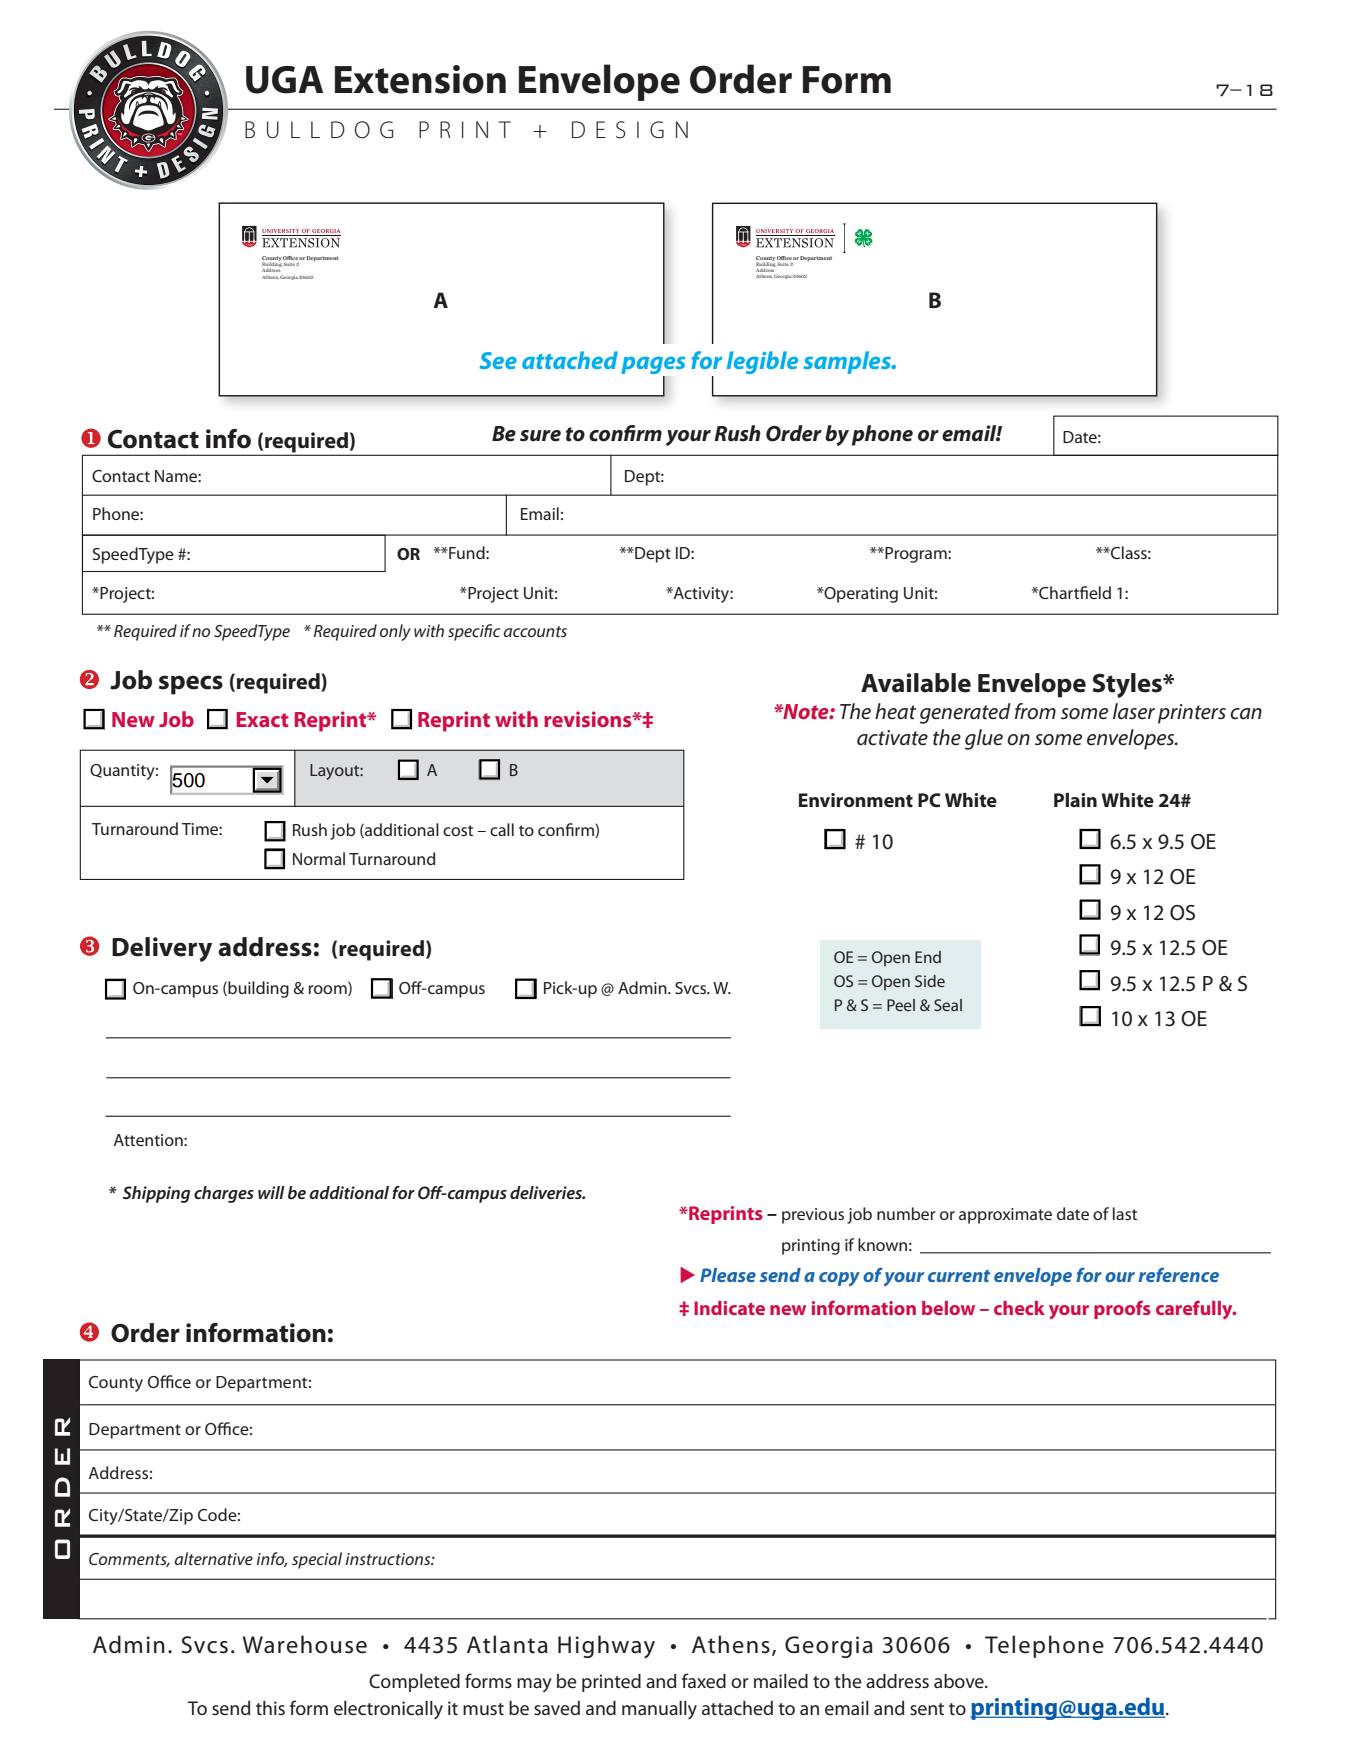  Describe the element at coordinates (1075, 800) in the screenshot. I see `Plain` at that location.
